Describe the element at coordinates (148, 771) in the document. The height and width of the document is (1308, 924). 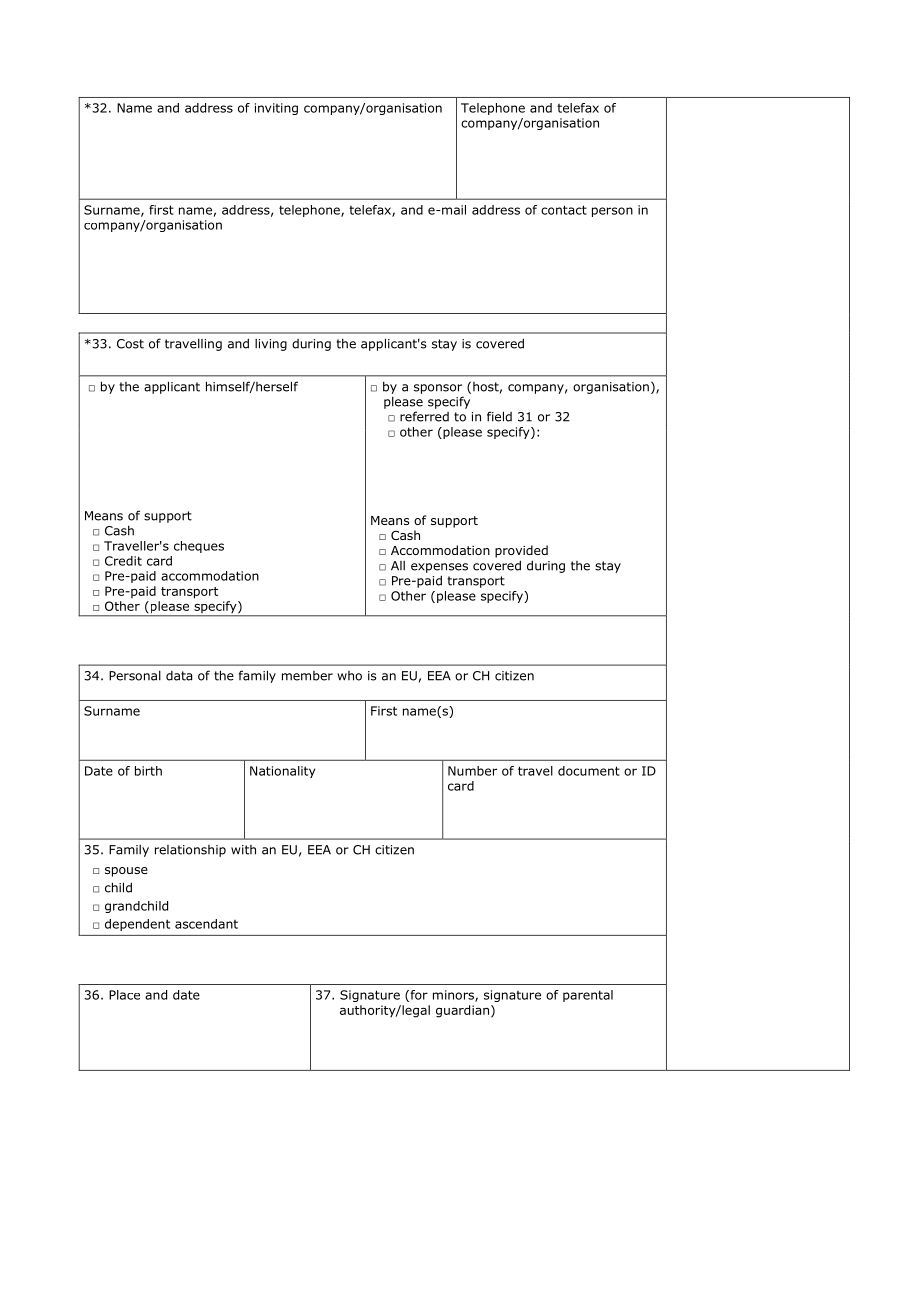
I see `birth` at that location.
